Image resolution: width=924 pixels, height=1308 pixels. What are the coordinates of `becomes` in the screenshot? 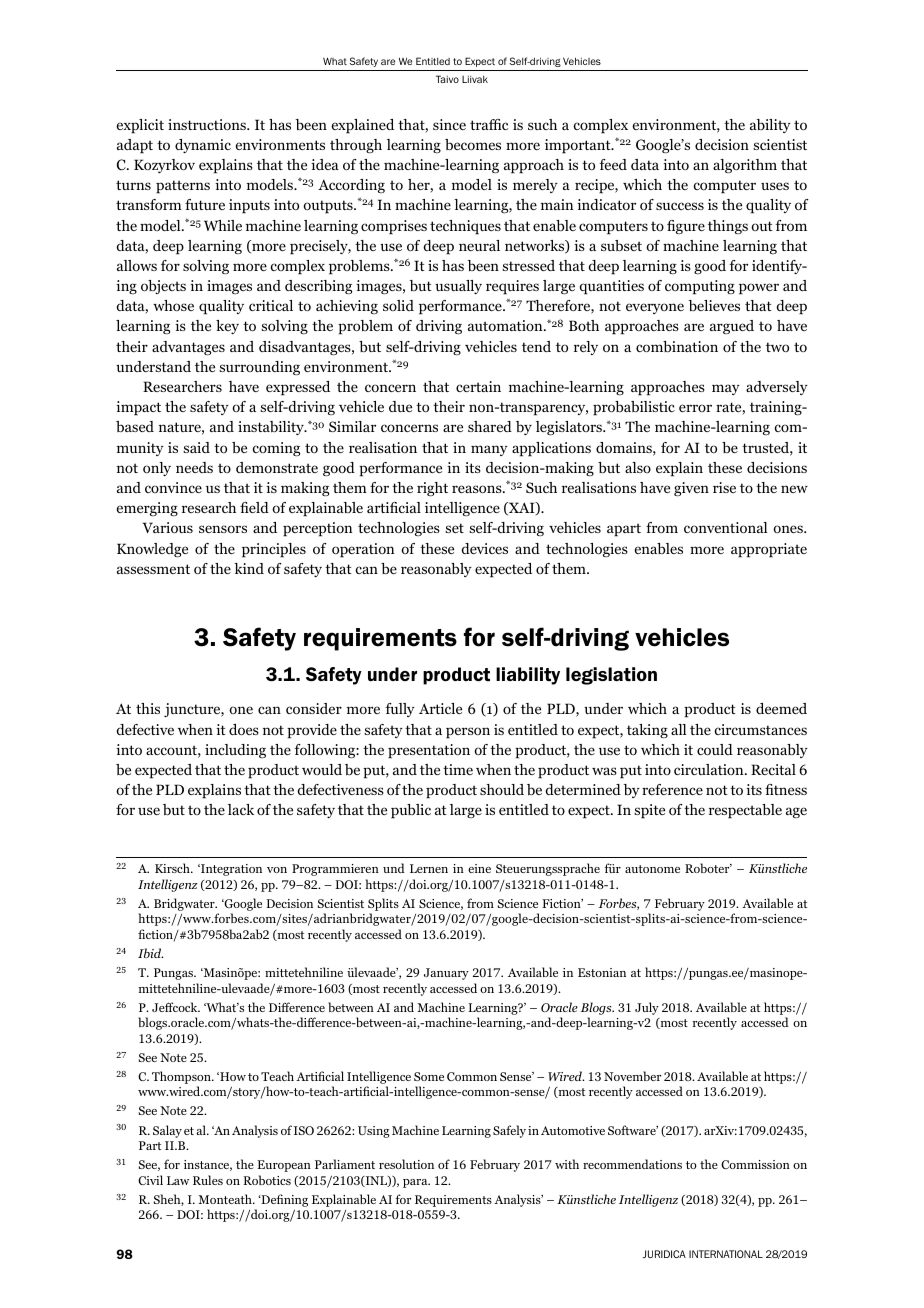 It's located at (473, 144).
